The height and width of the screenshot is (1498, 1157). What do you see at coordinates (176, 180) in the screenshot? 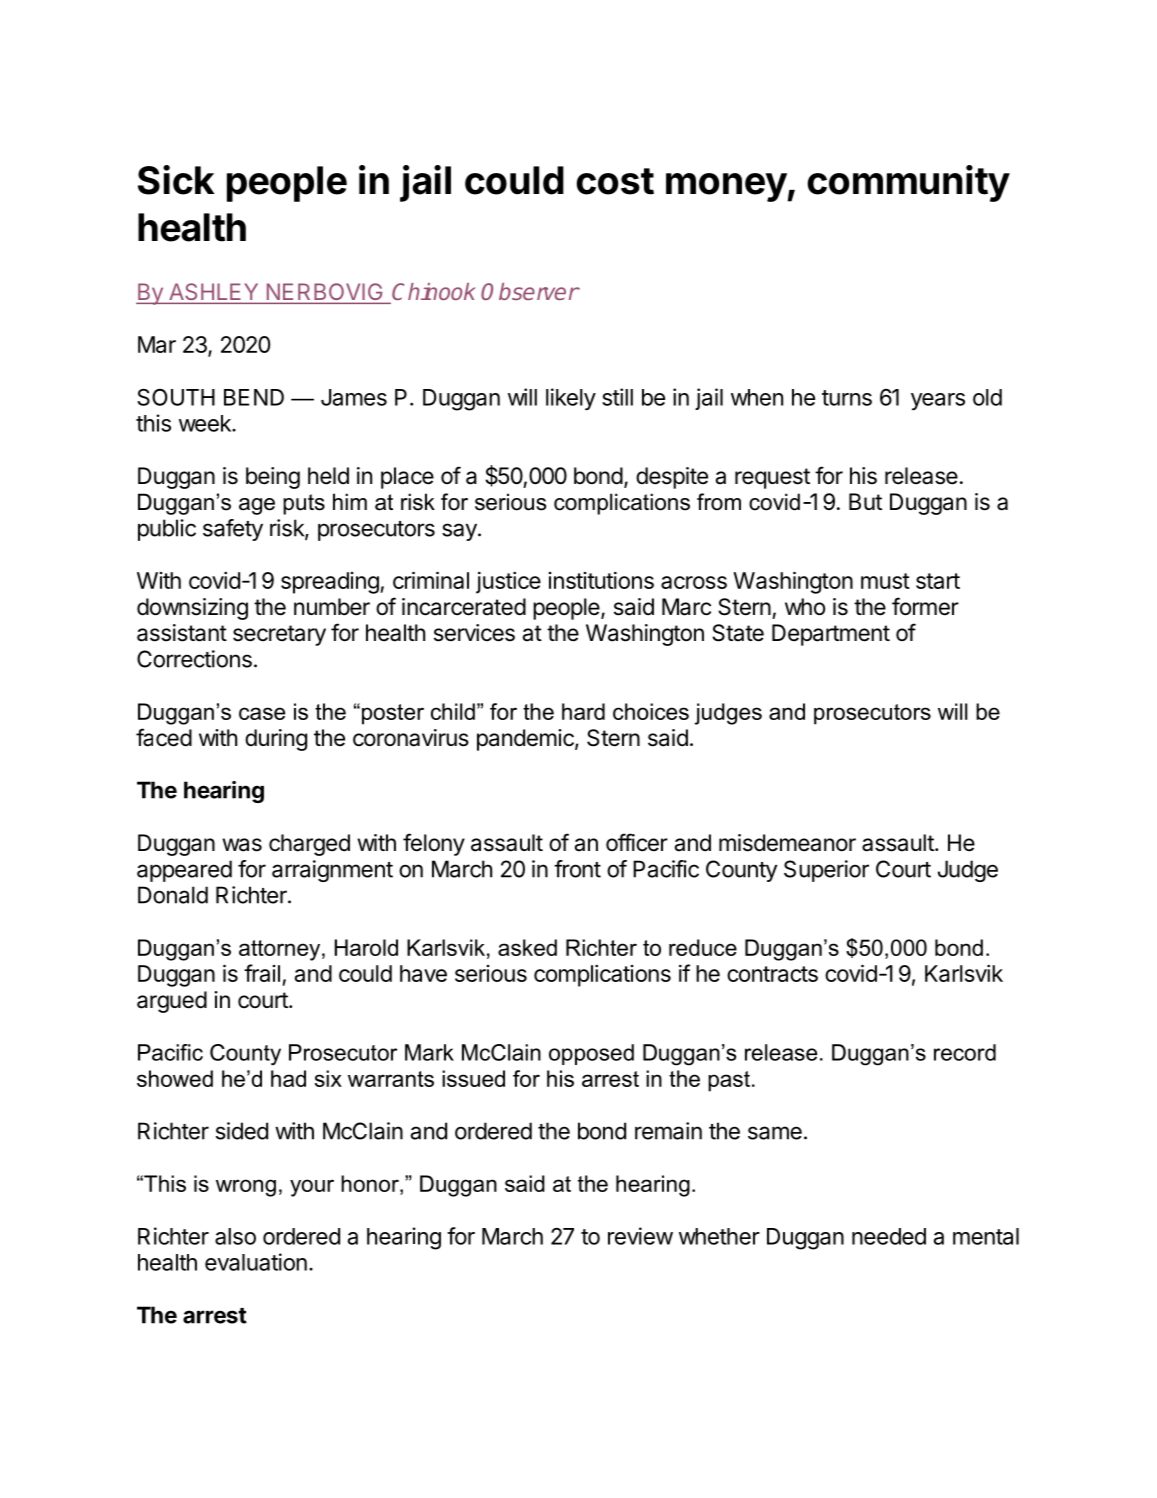
I see `Sick` at bounding box center [176, 180].
